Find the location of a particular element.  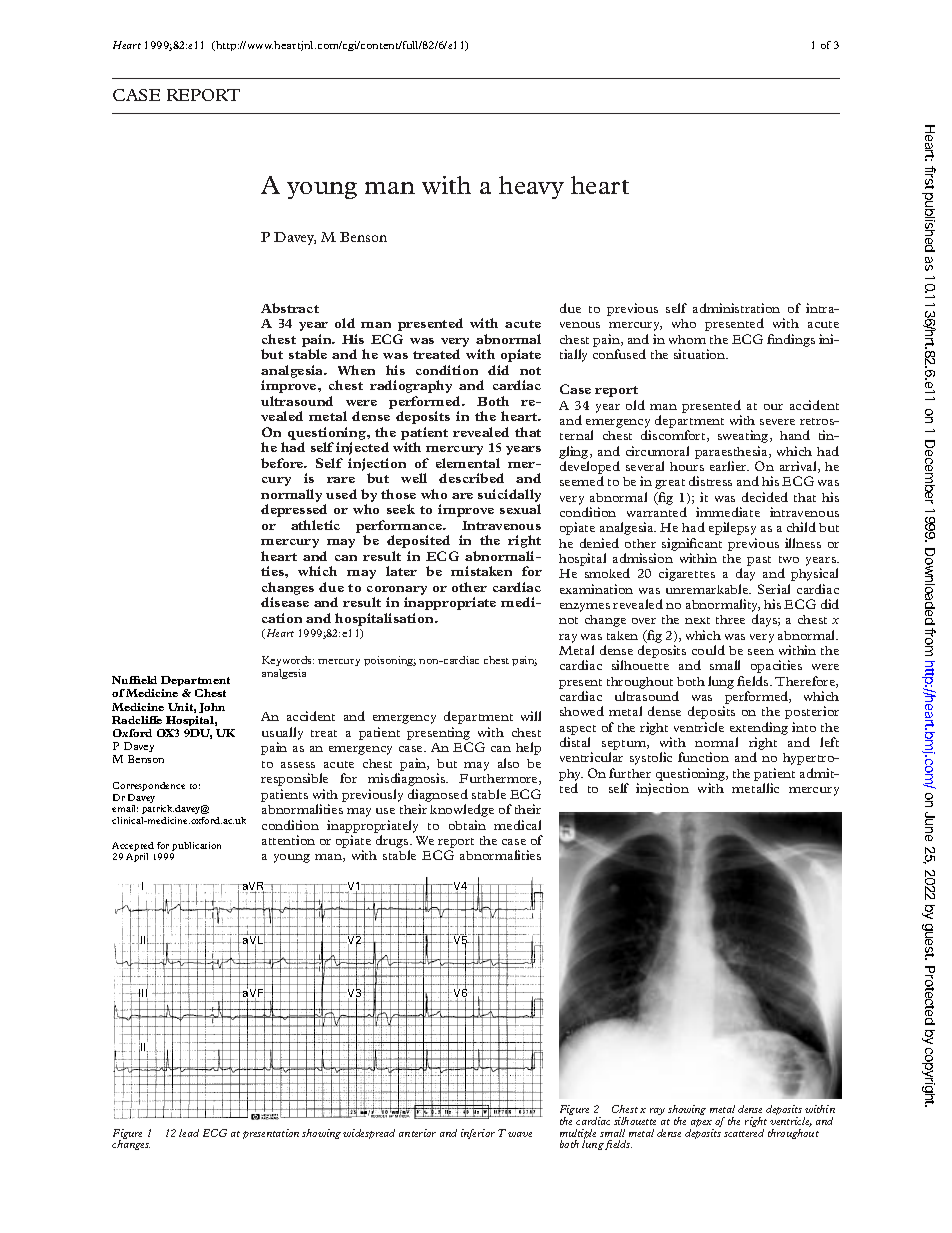

seen is located at coordinates (761, 652).
